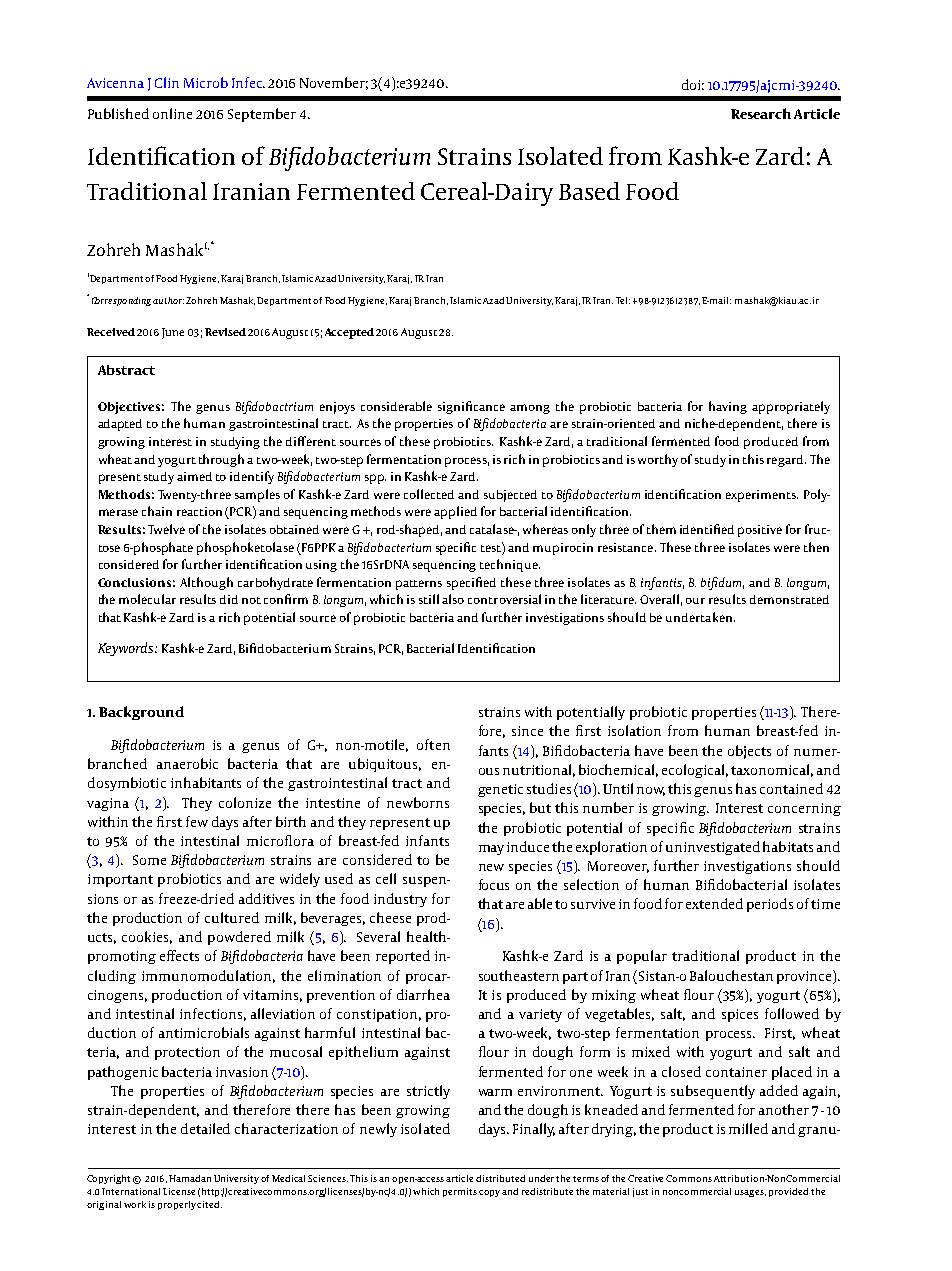 Image resolution: width=952 pixels, height=1271 pixels. Describe the element at coordinates (761, 113) in the screenshot. I see `Research` at that location.
